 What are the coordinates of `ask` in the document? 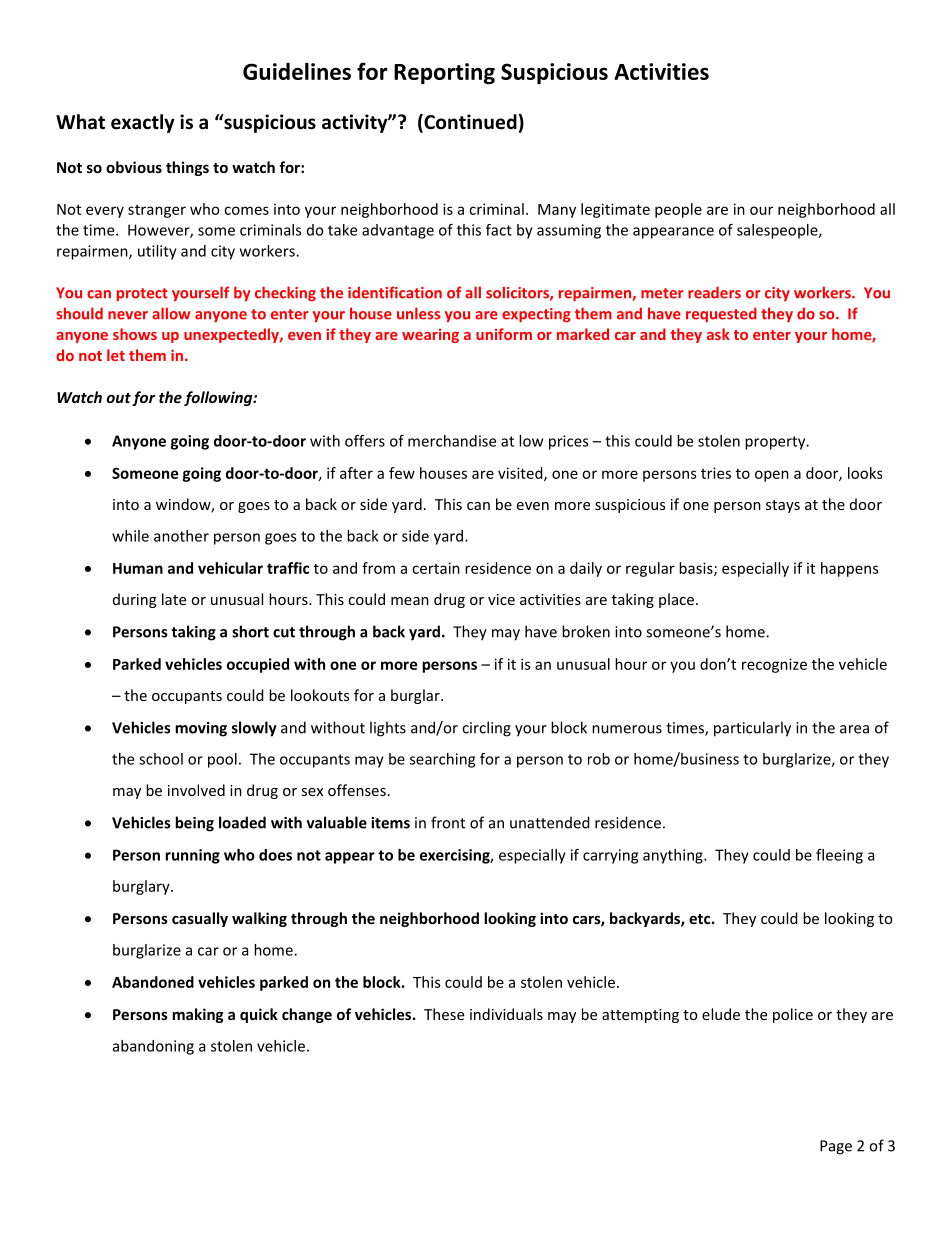 It's located at (718, 334).
